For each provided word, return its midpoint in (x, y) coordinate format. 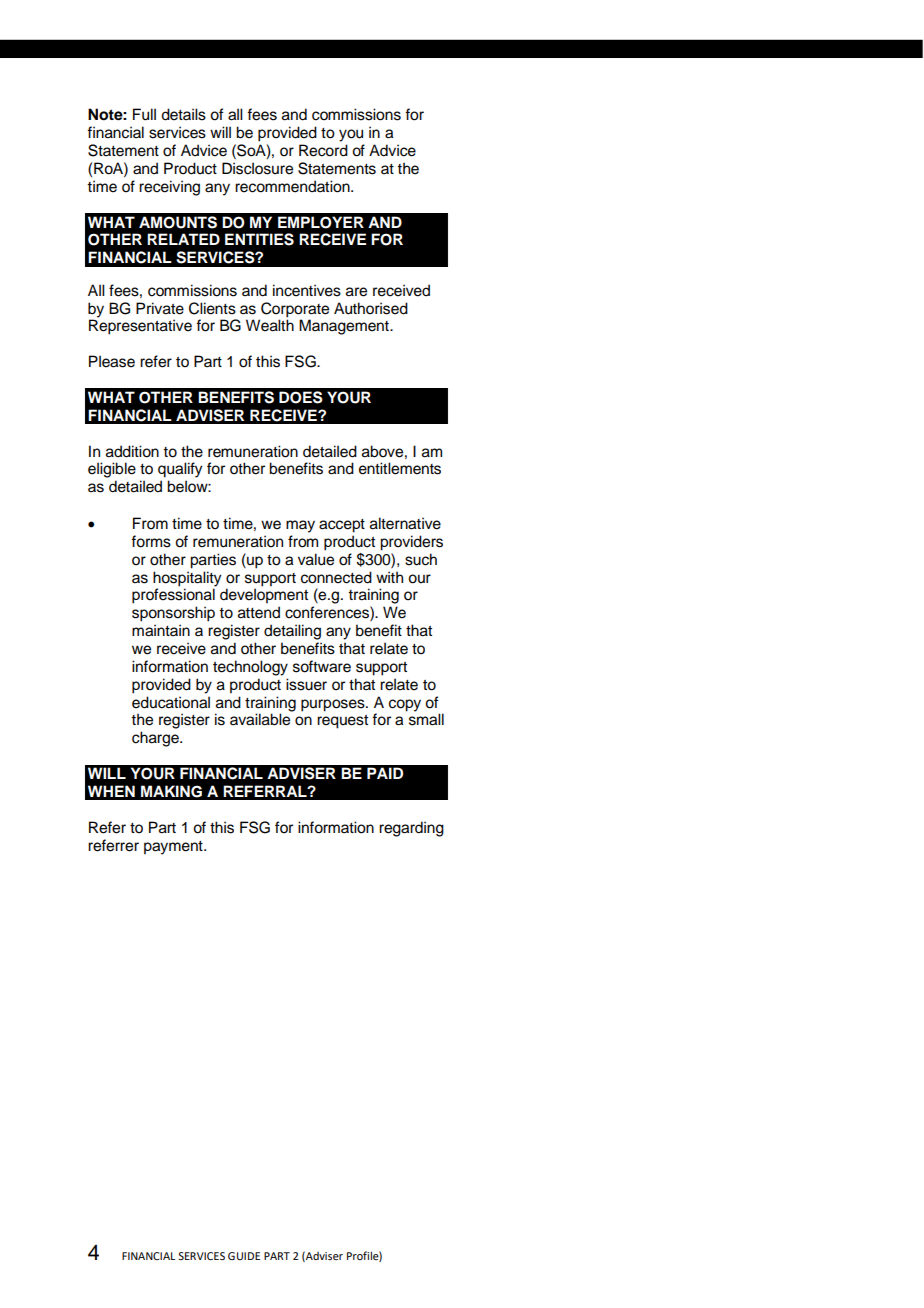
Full (144, 114)
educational (171, 702)
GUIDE (244, 1256)
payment (174, 848)
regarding (411, 829)
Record (323, 150)
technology (250, 668)
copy (405, 705)
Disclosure (257, 168)
